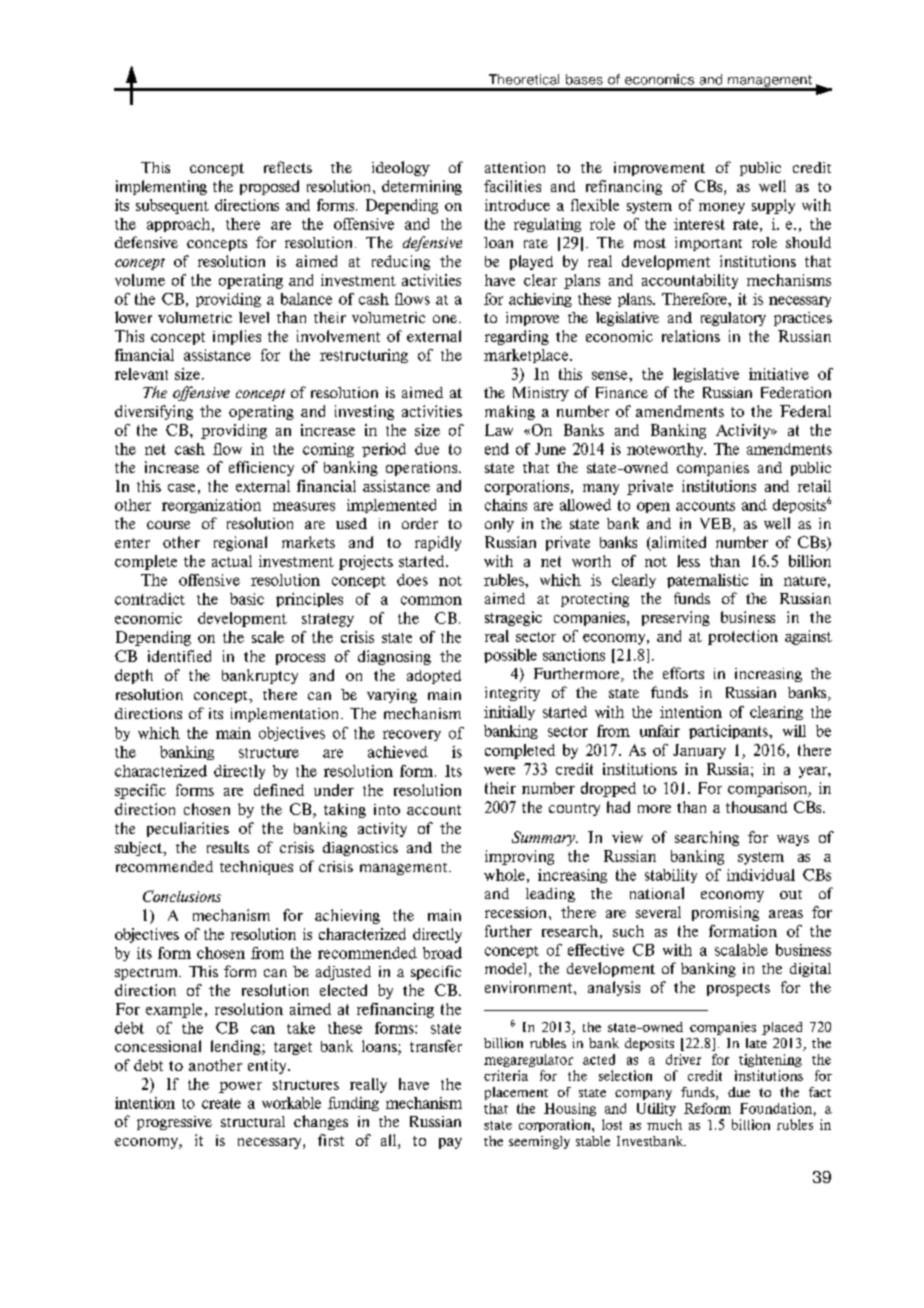 Image resolution: width=924 pixels, height=1308 pixels. What do you see at coordinates (722, 208) in the screenshot?
I see `money` at bounding box center [722, 208].
